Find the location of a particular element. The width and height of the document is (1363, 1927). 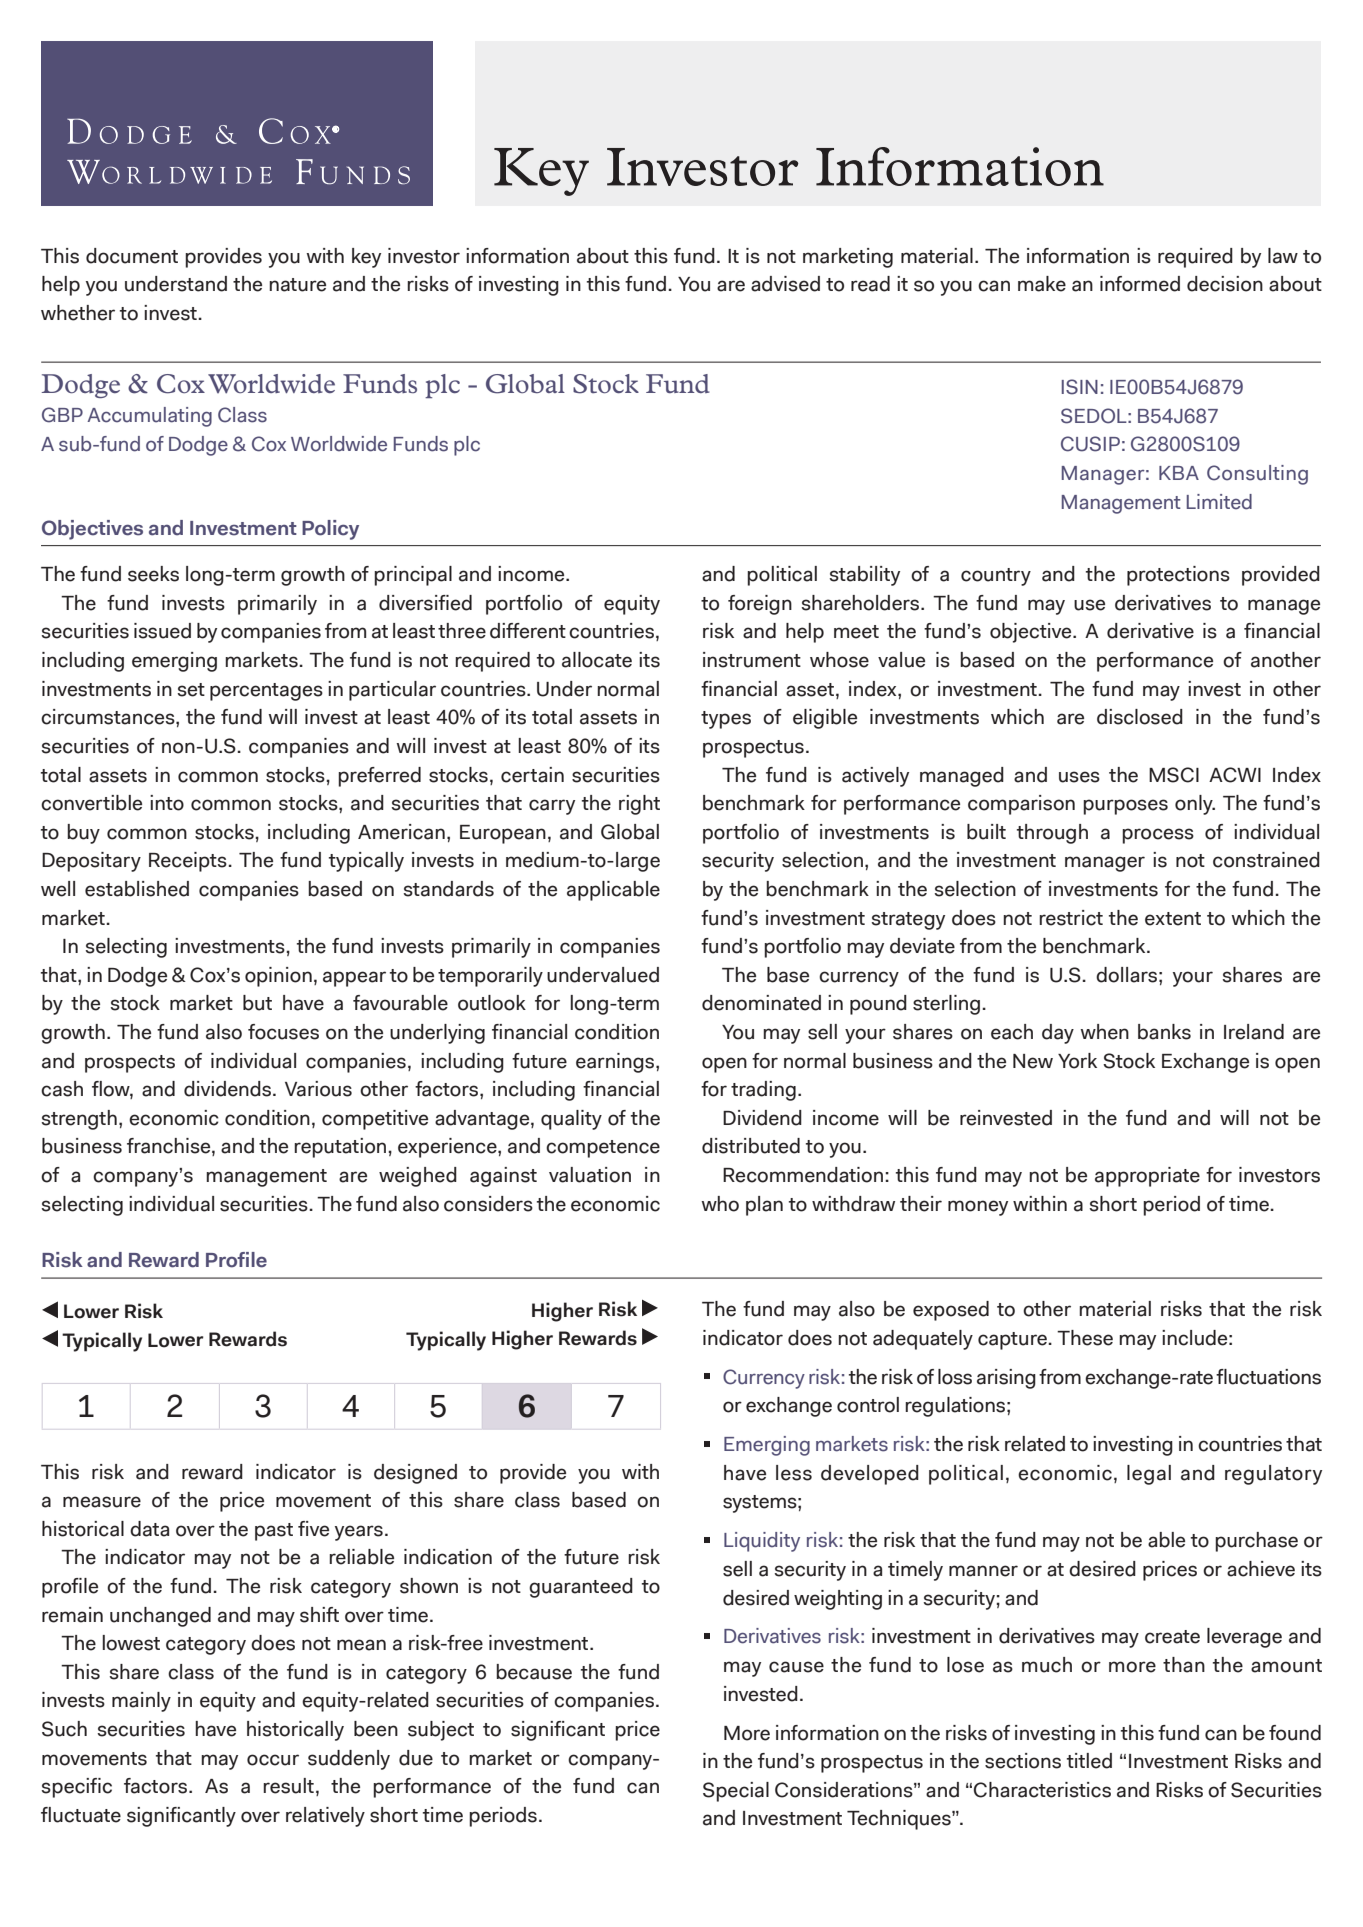

These is located at coordinates (1085, 1338).
